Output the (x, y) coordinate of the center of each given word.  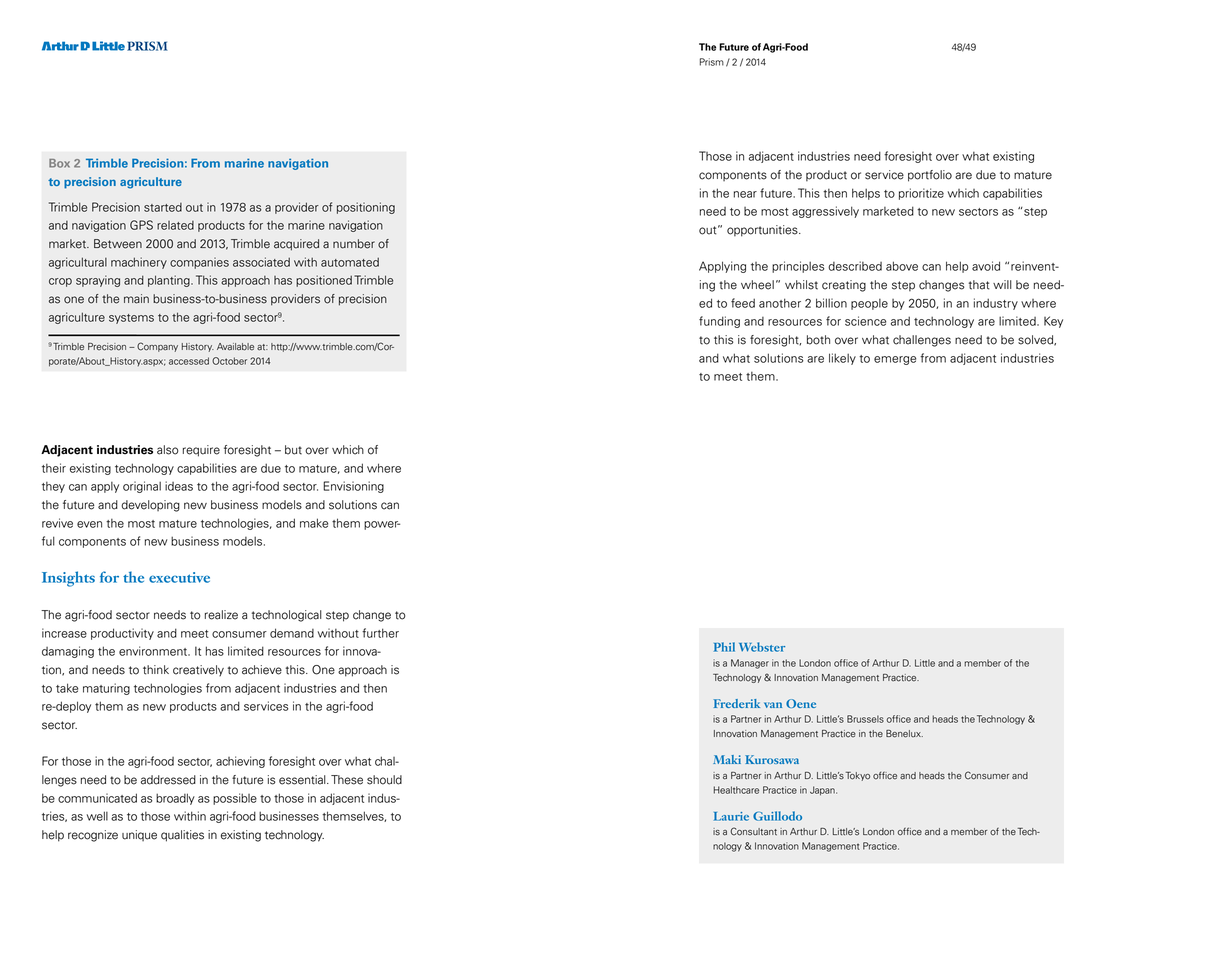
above (902, 266)
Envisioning (353, 487)
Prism (712, 62)
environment (154, 651)
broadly (175, 799)
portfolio (930, 176)
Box (59, 163)
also (168, 450)
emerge (895, 360)
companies (199, 263)
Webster (762, 647)
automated (350, 262)
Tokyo (858, 776)
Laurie (731, 816)
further (380, 633)
